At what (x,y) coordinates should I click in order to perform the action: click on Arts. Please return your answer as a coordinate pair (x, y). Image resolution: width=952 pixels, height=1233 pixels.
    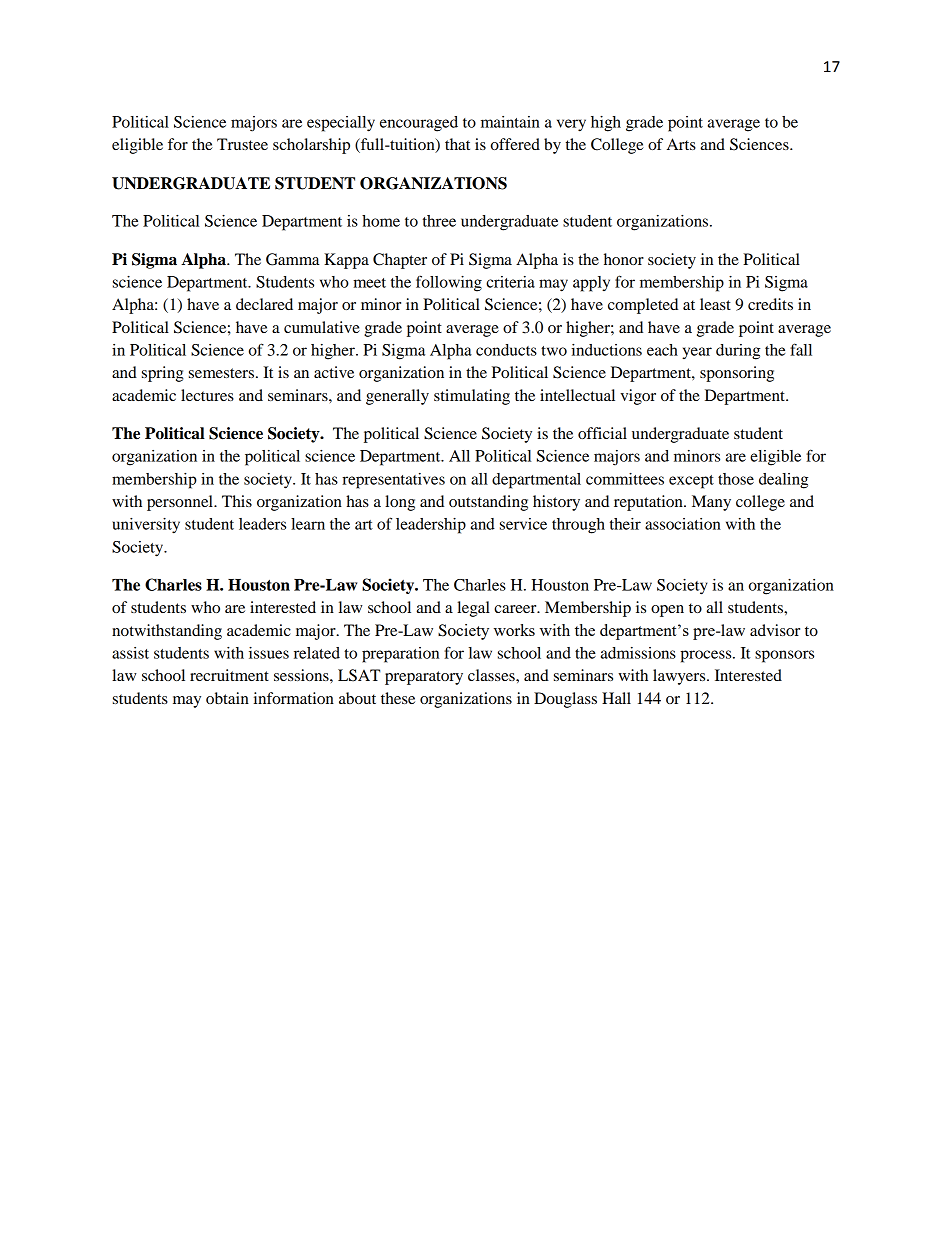
    Looking at the image, I should click on (681, 144).
